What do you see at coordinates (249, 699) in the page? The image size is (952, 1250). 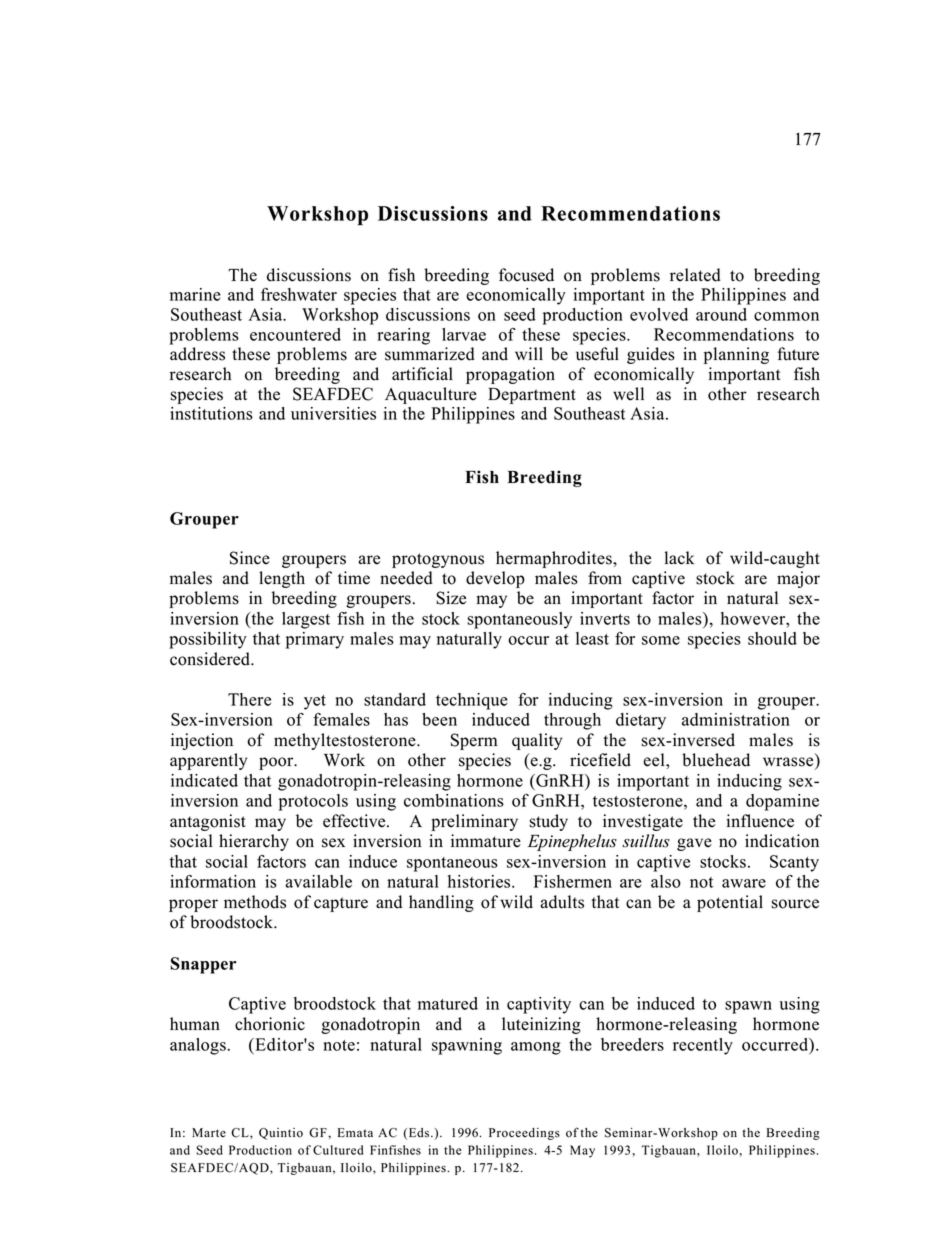 I see `There` at bounding box center [249, 699].
